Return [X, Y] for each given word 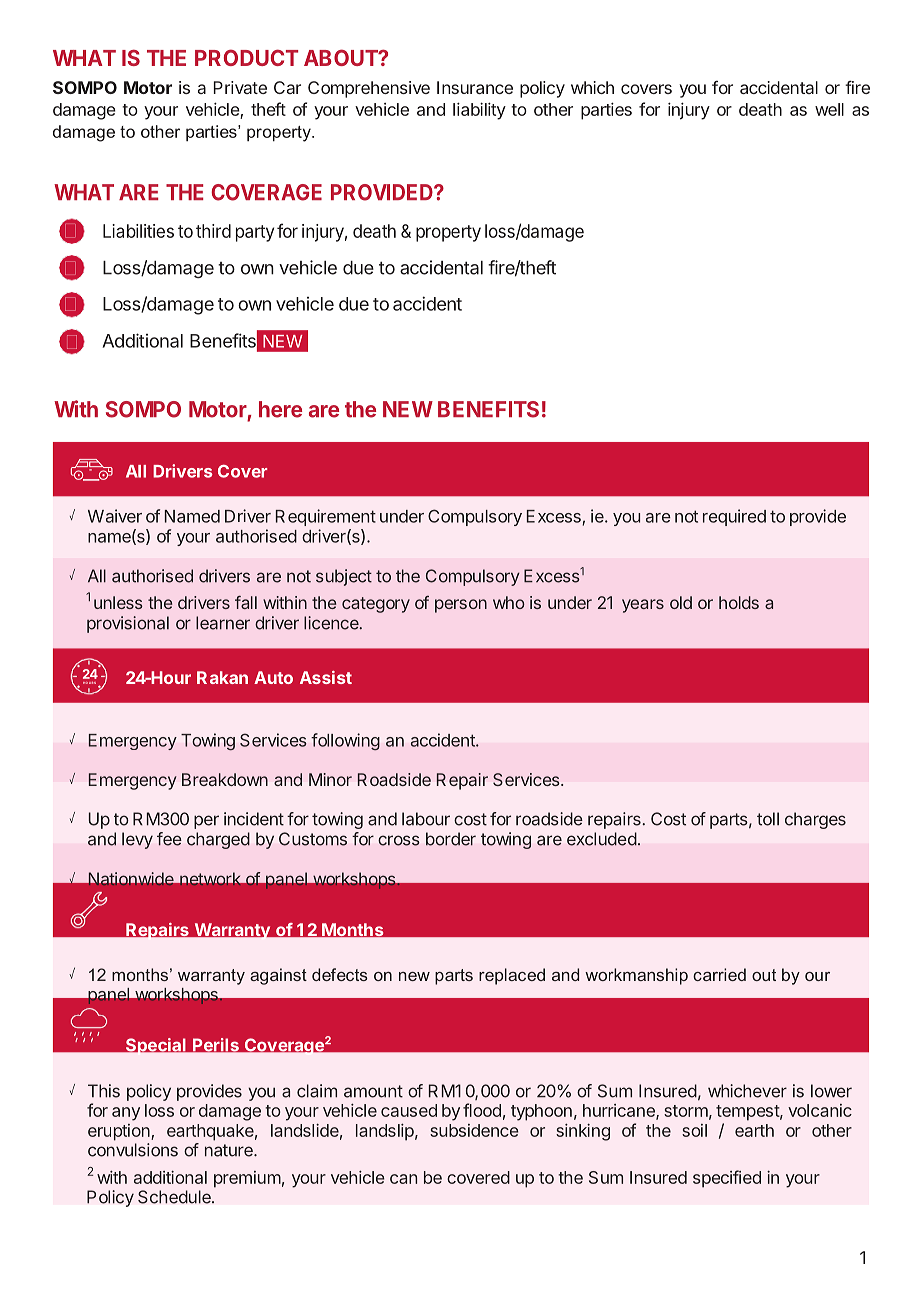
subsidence [474, 1130]
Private [240, 87]
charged [218, 840]
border [451, 839]
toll [768, 819]
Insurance [475, 87]
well [829, 109]
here [280, 409]
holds [739, 602]
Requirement [326, 517]
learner [223, 623]
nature [230, 1150]
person [461, 606]
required [734, 517]
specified [727, 1179]
